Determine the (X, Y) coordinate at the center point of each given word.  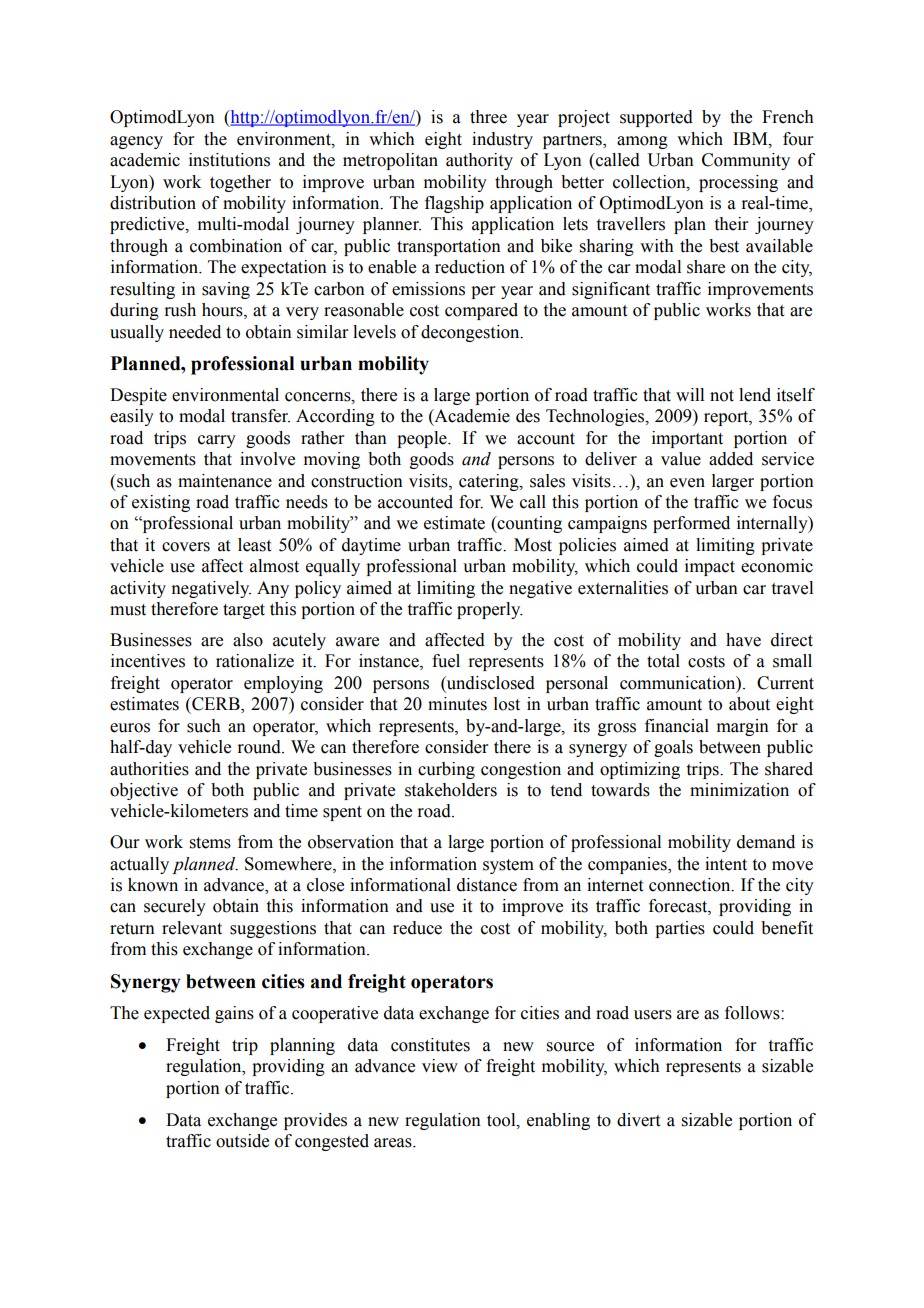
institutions (229, 160)
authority (479, 161)
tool (502, 1120)
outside (242, 1141)
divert (638, 1120)
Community (746, 161)
